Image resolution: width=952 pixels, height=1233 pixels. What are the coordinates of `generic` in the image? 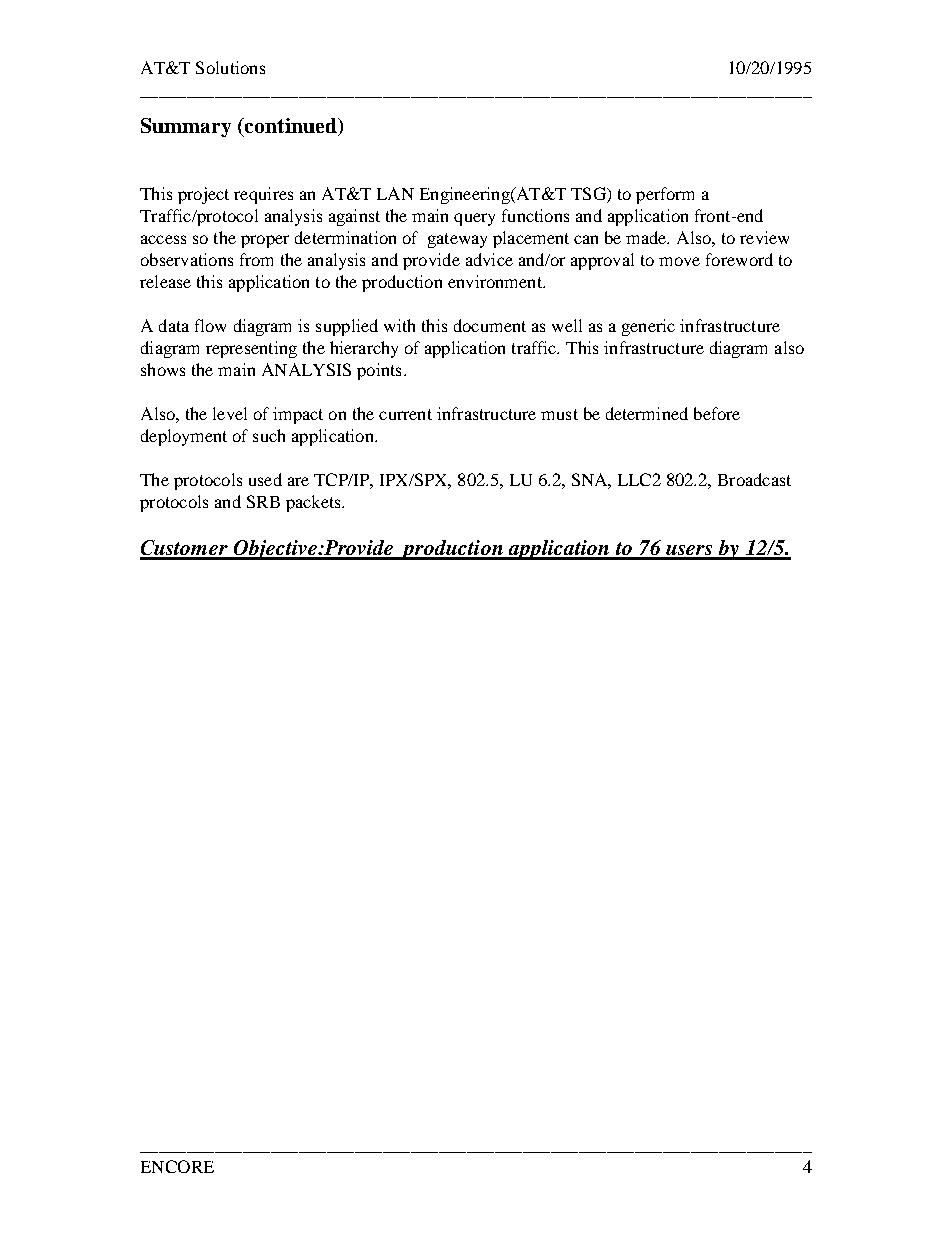 It's located at (648, 327).
